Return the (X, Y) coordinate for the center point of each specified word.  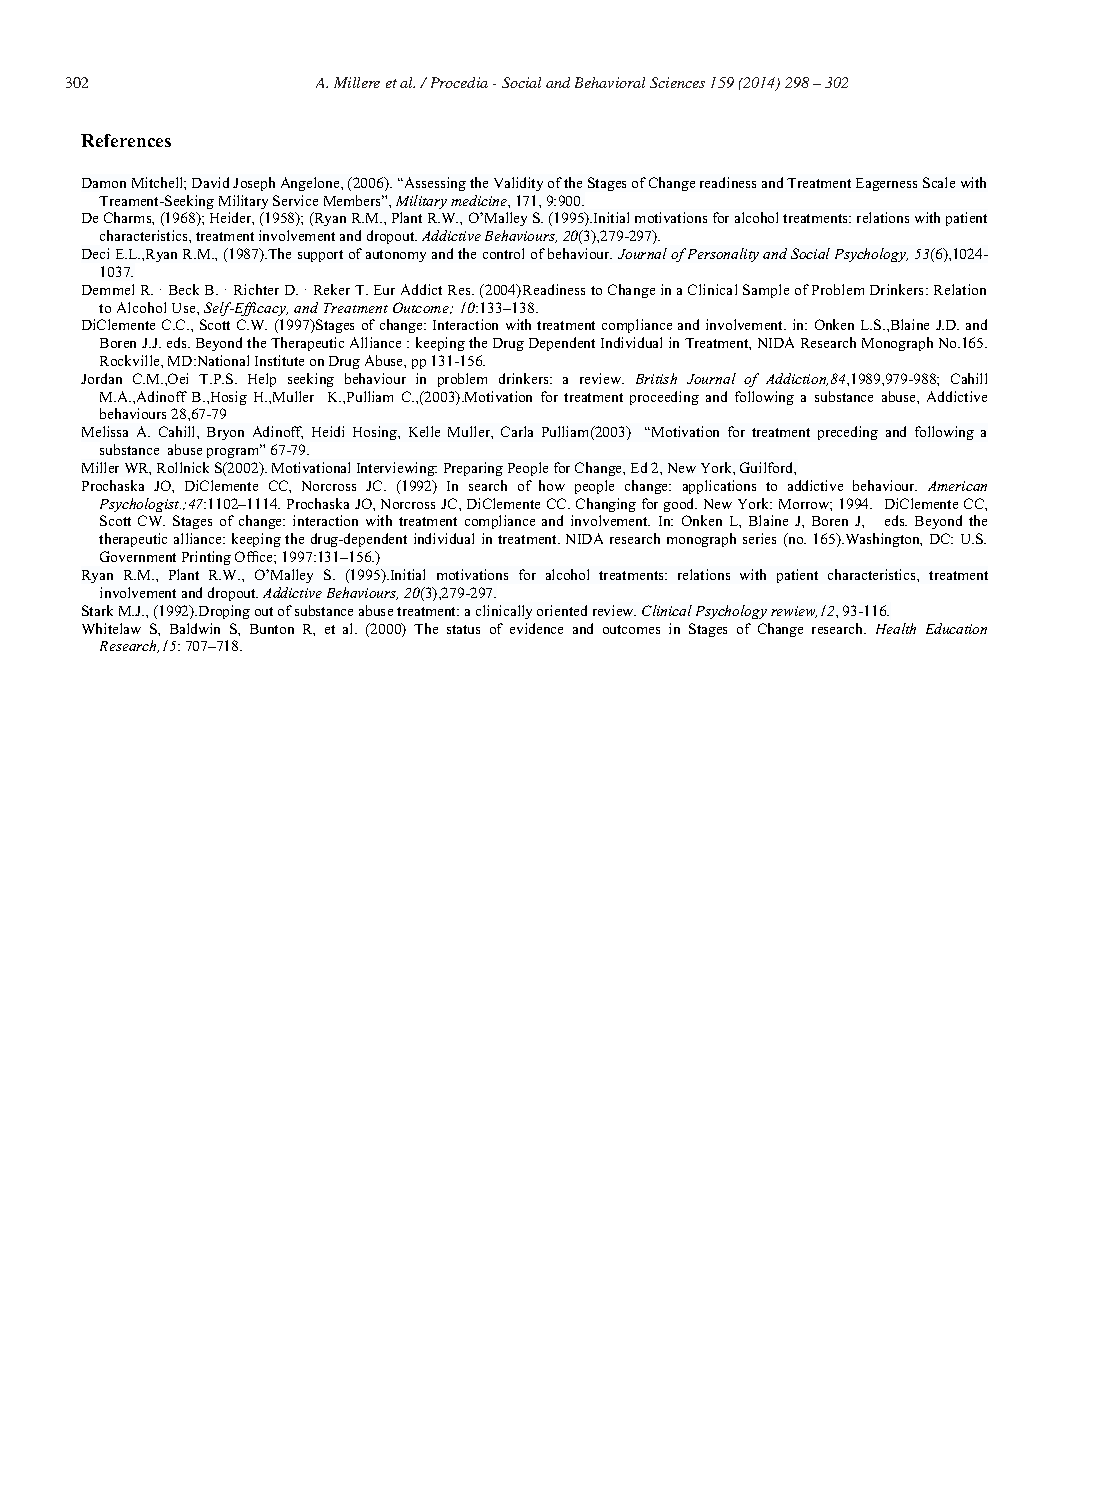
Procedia (459, 82)
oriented (562, 610)
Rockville (131, 360)
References (126, 140)
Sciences (677, 82)
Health (896, 628)
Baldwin (195, 628)
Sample (766, 291)
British (656, 378)
